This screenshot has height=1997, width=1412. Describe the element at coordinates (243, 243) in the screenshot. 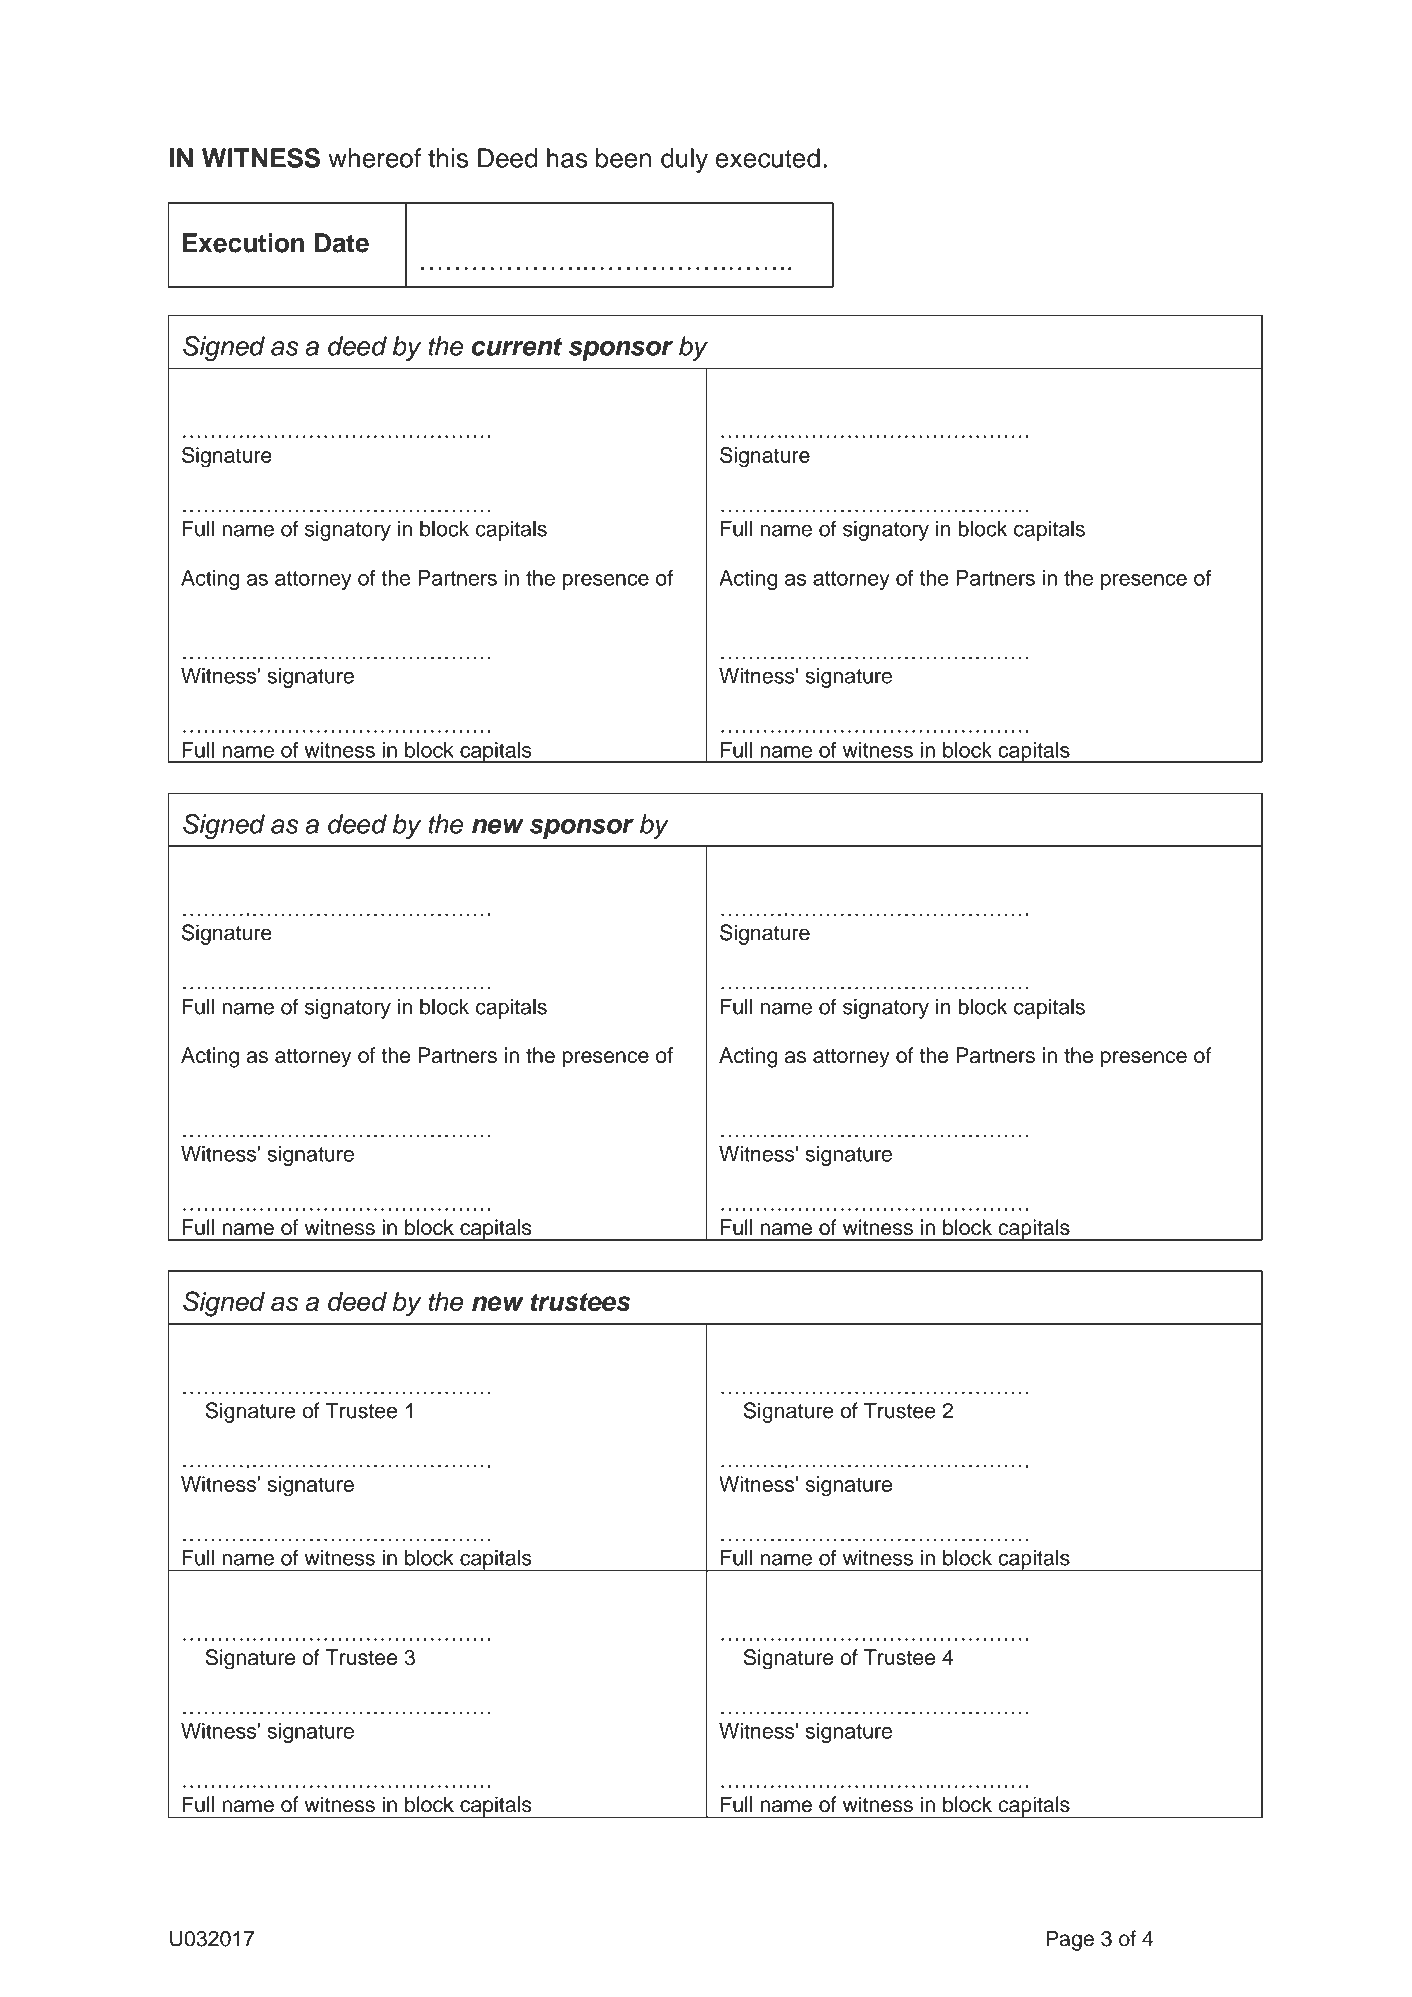

I see `Execution` at that location.
